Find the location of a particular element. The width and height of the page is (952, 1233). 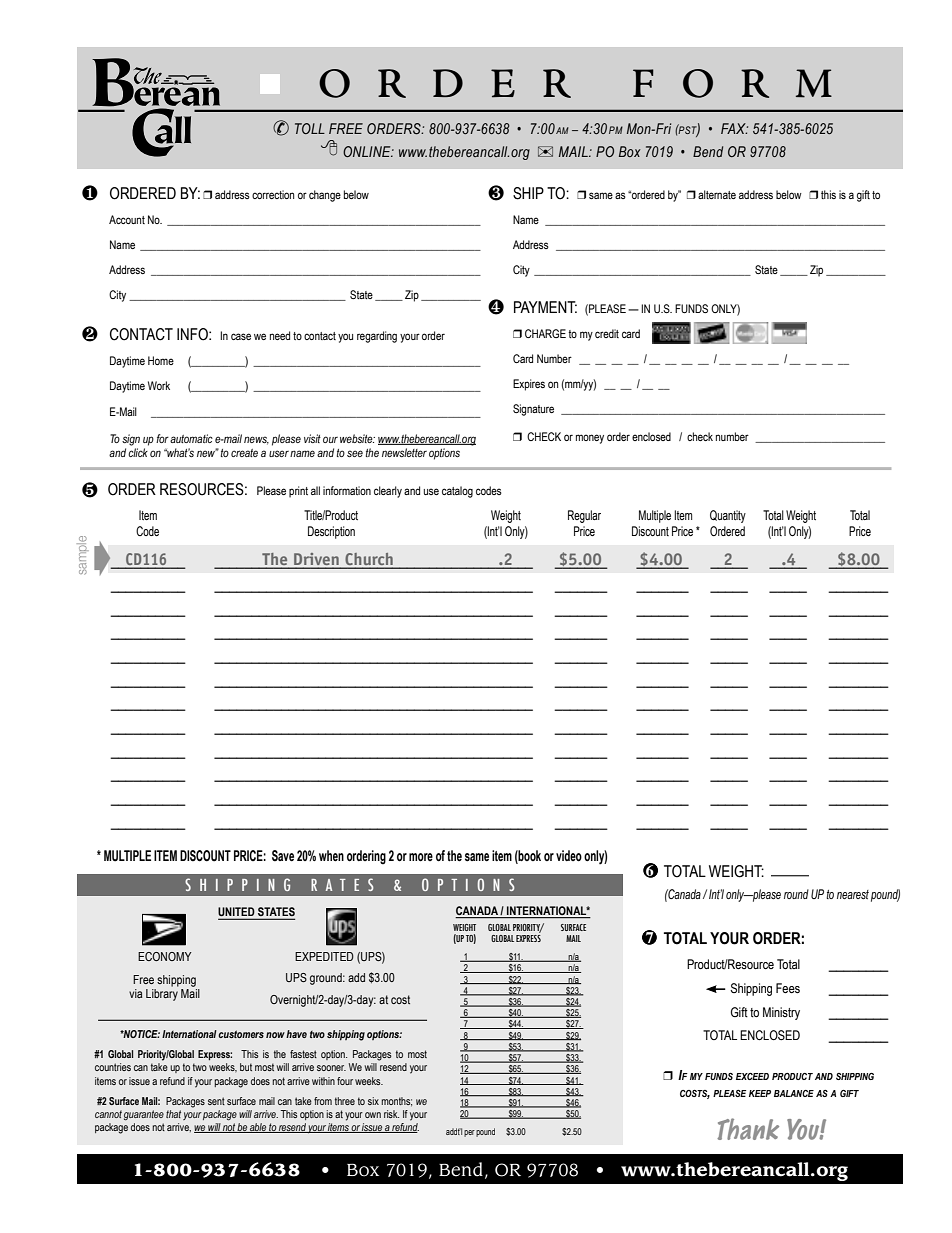

credit is located at coordinates (607, 333).
